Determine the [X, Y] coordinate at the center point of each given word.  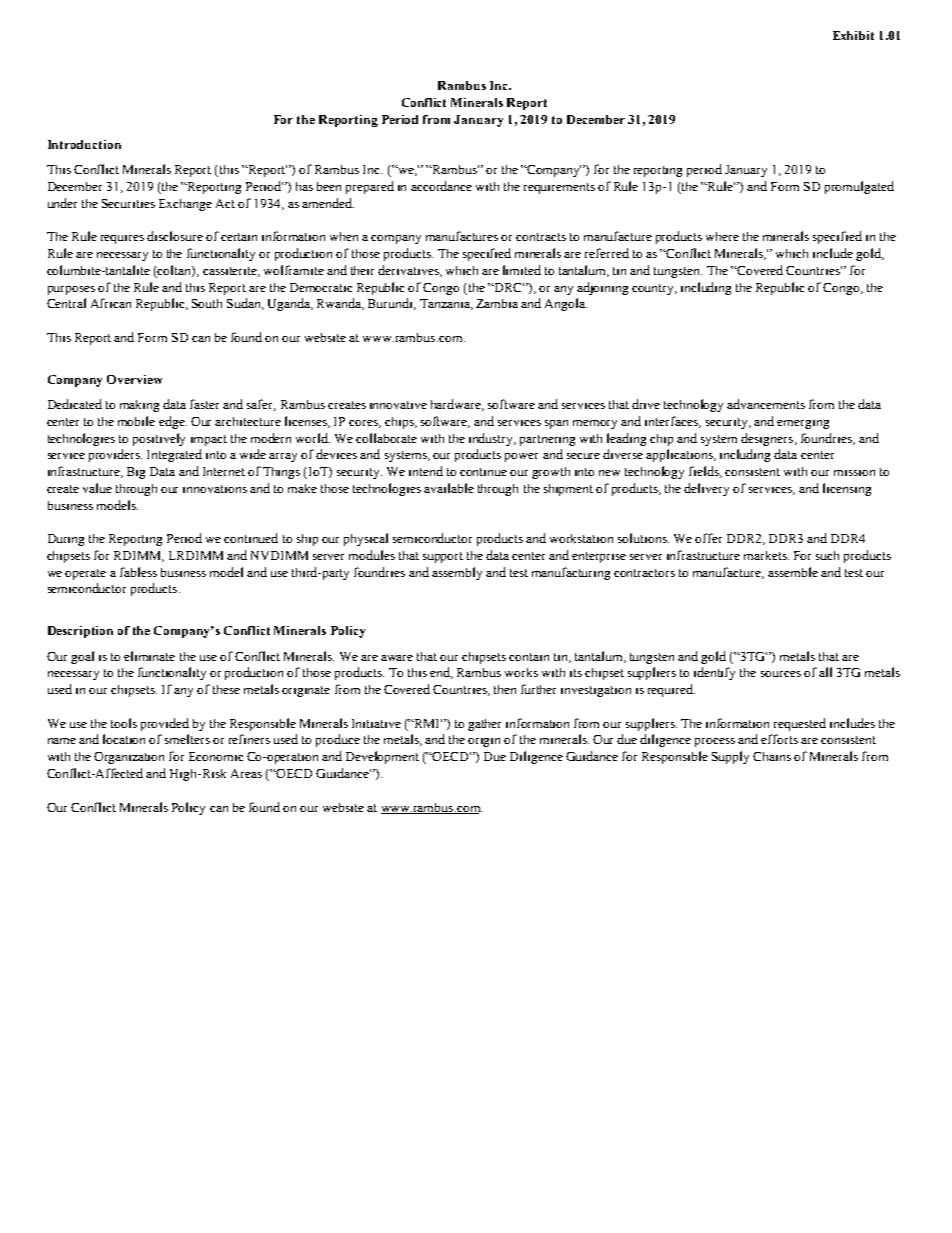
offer [708, 538]
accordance [441, 186]
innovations [215, 489]
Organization [129, 758]
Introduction [84, 144]
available [449, 488]
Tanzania [446, 304]
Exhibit [853, 35]
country [654, 289]
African [111, 303]
